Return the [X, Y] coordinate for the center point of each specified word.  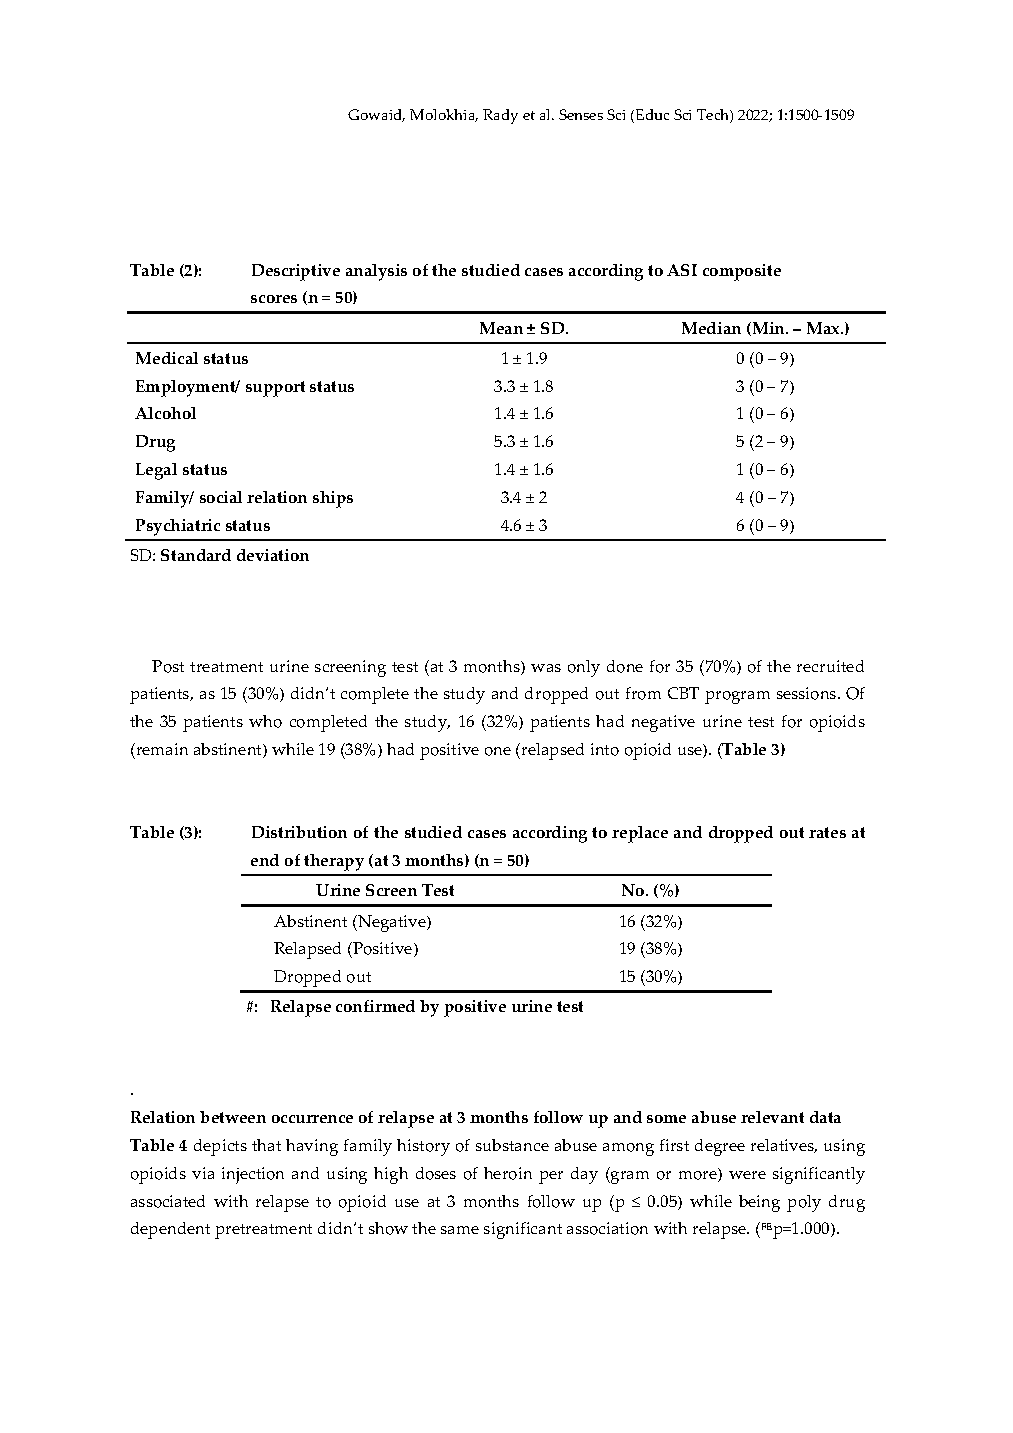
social [221, 497]
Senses [581, 114]
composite [742, 272]
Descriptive [296, 272]
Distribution [299, 832]
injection [253, 1175]
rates [827, 832]
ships [333, 499]
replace [640, 834]
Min [768, 329]
